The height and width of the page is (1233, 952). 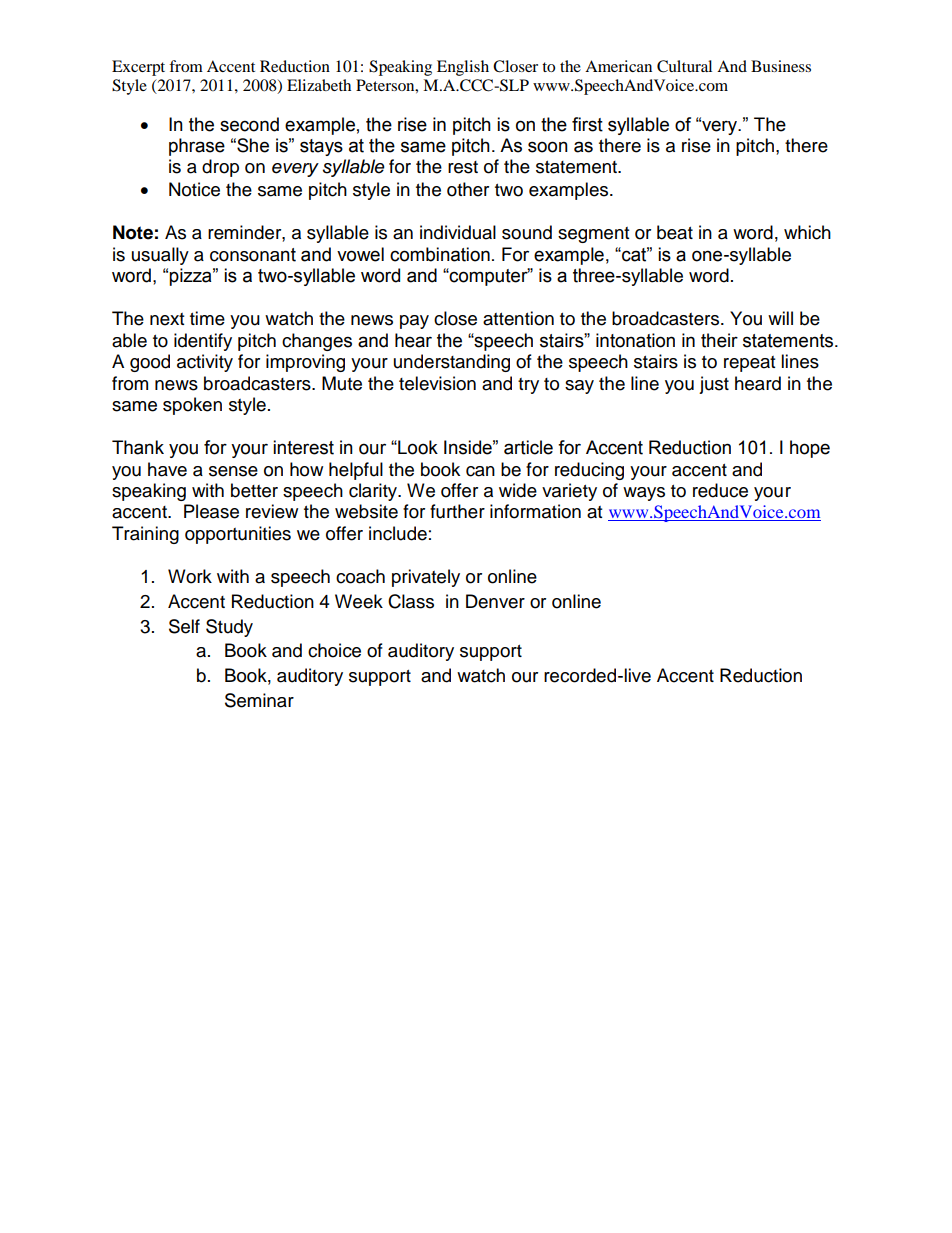 I want to click on further, so click(x=457, y=511).
